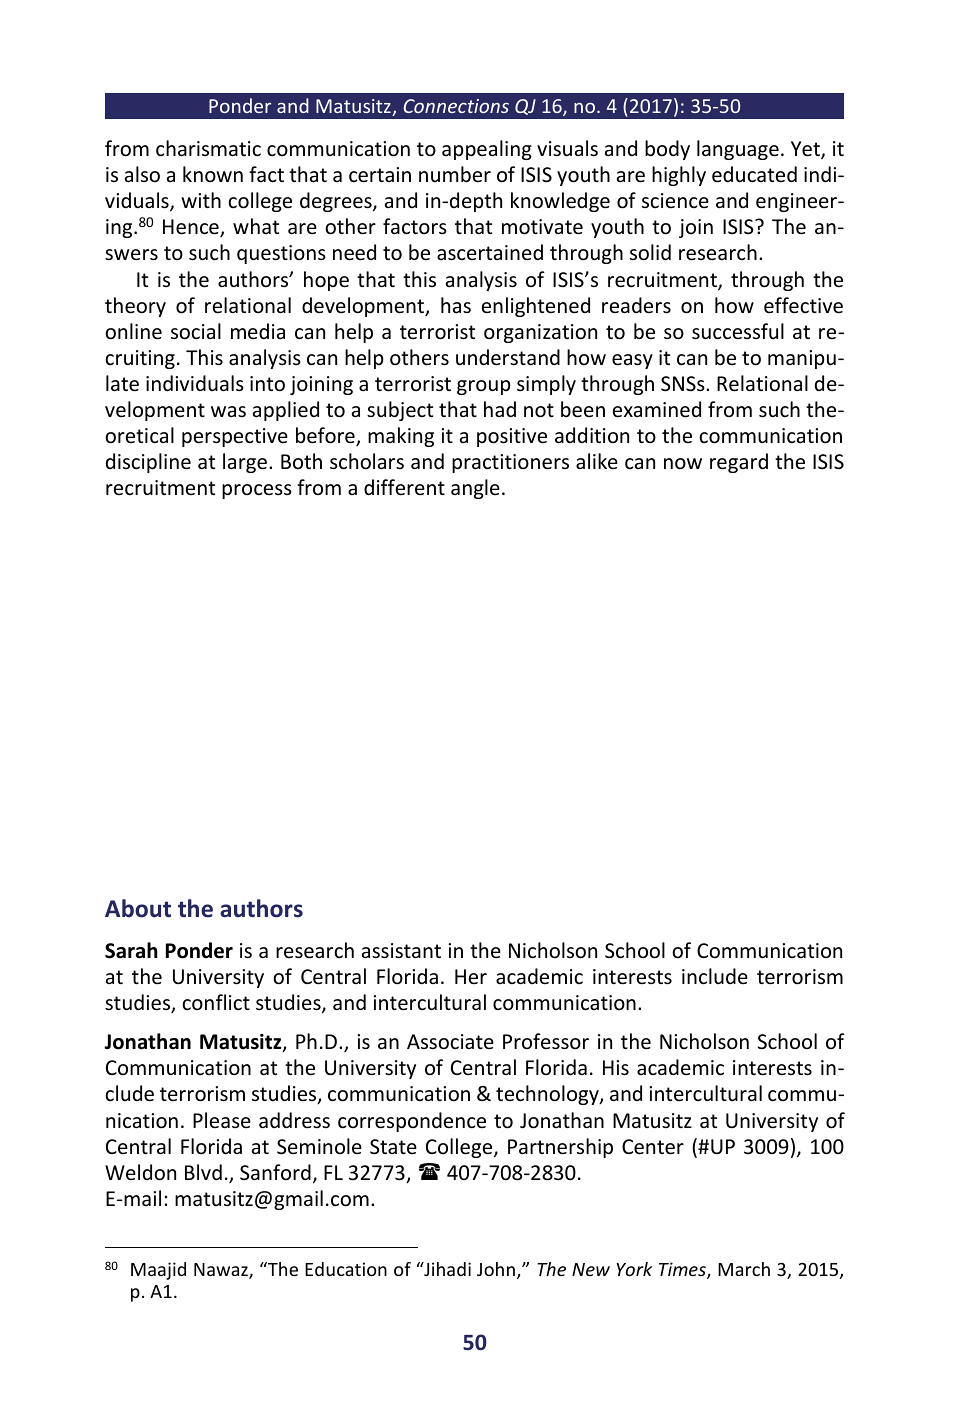 Image resolution: width=955 pixels, height=1418 pixels. What do you see at coordinates (546, 1041) in the document?
I see `Professor` at bounding box center [546, 1041].
